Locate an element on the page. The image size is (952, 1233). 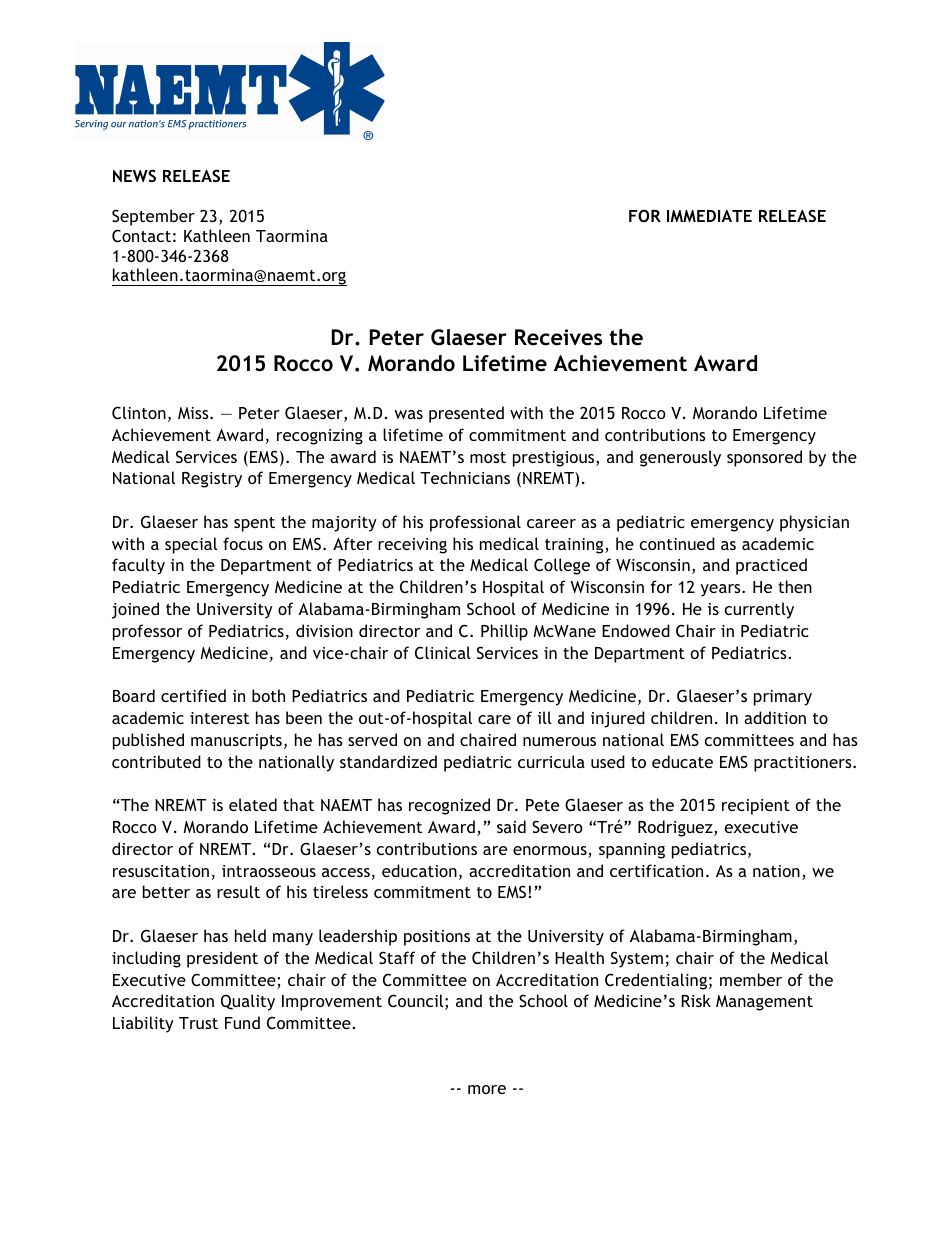
IMMEDIATE is located at coordinates (709, 216).
